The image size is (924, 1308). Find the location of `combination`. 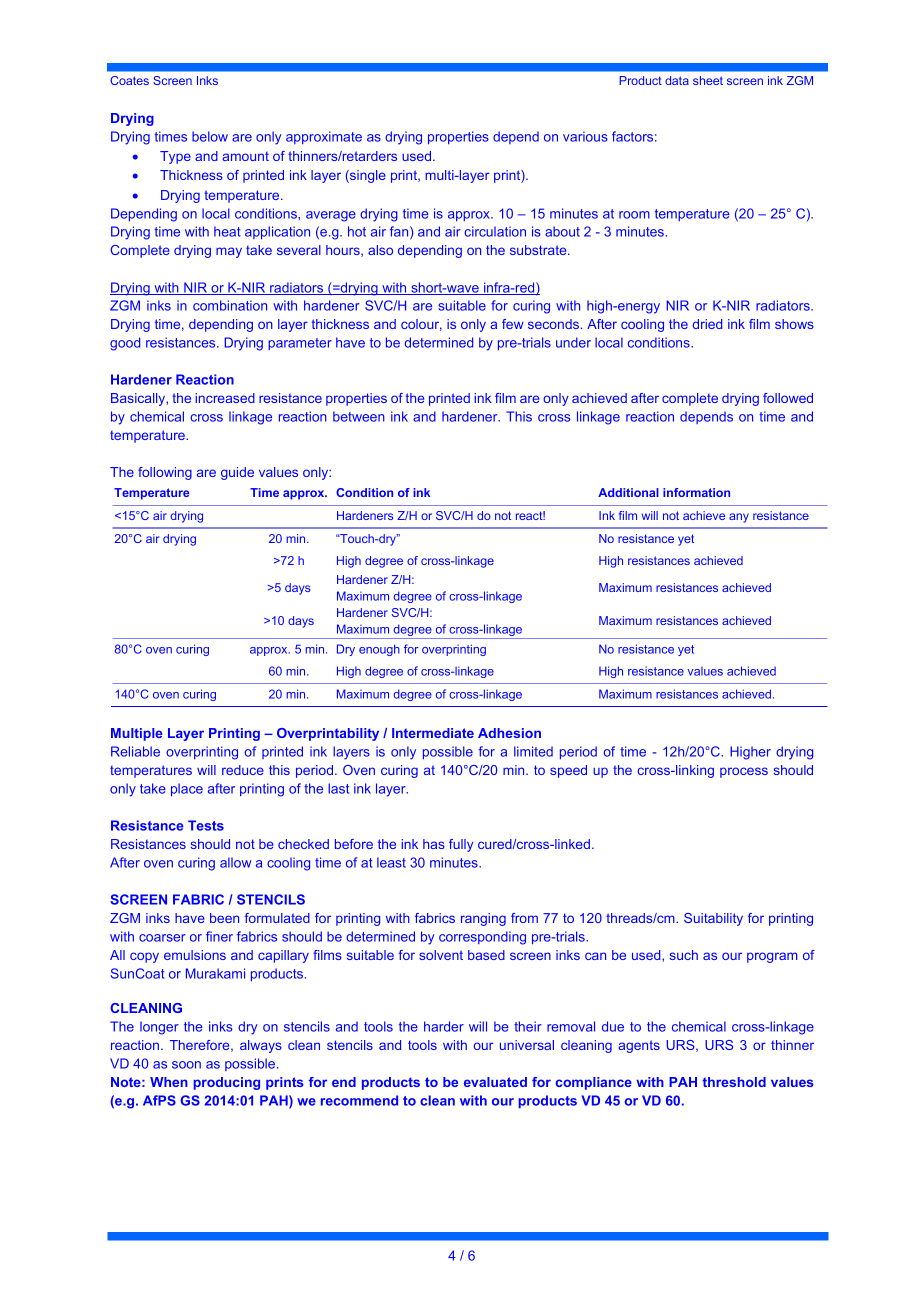

combination is located at coordinates (230, 305).
